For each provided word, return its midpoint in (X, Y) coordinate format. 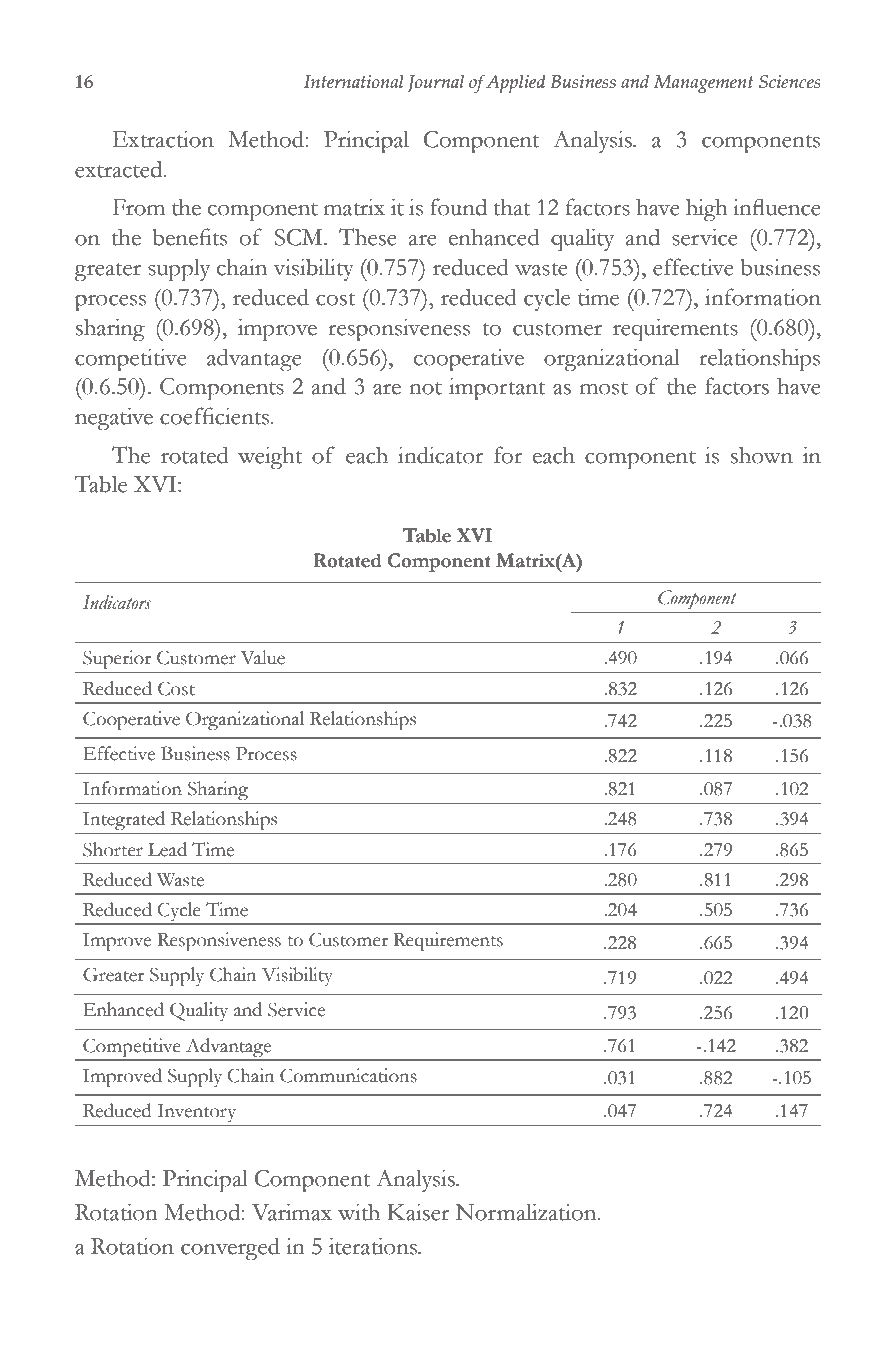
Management (703, 84)
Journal (436, 83)
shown (762, 455)
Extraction (163, 139)
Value (263, 657)
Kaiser (418, 1212)
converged (230, 1249)
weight (270, 458)
